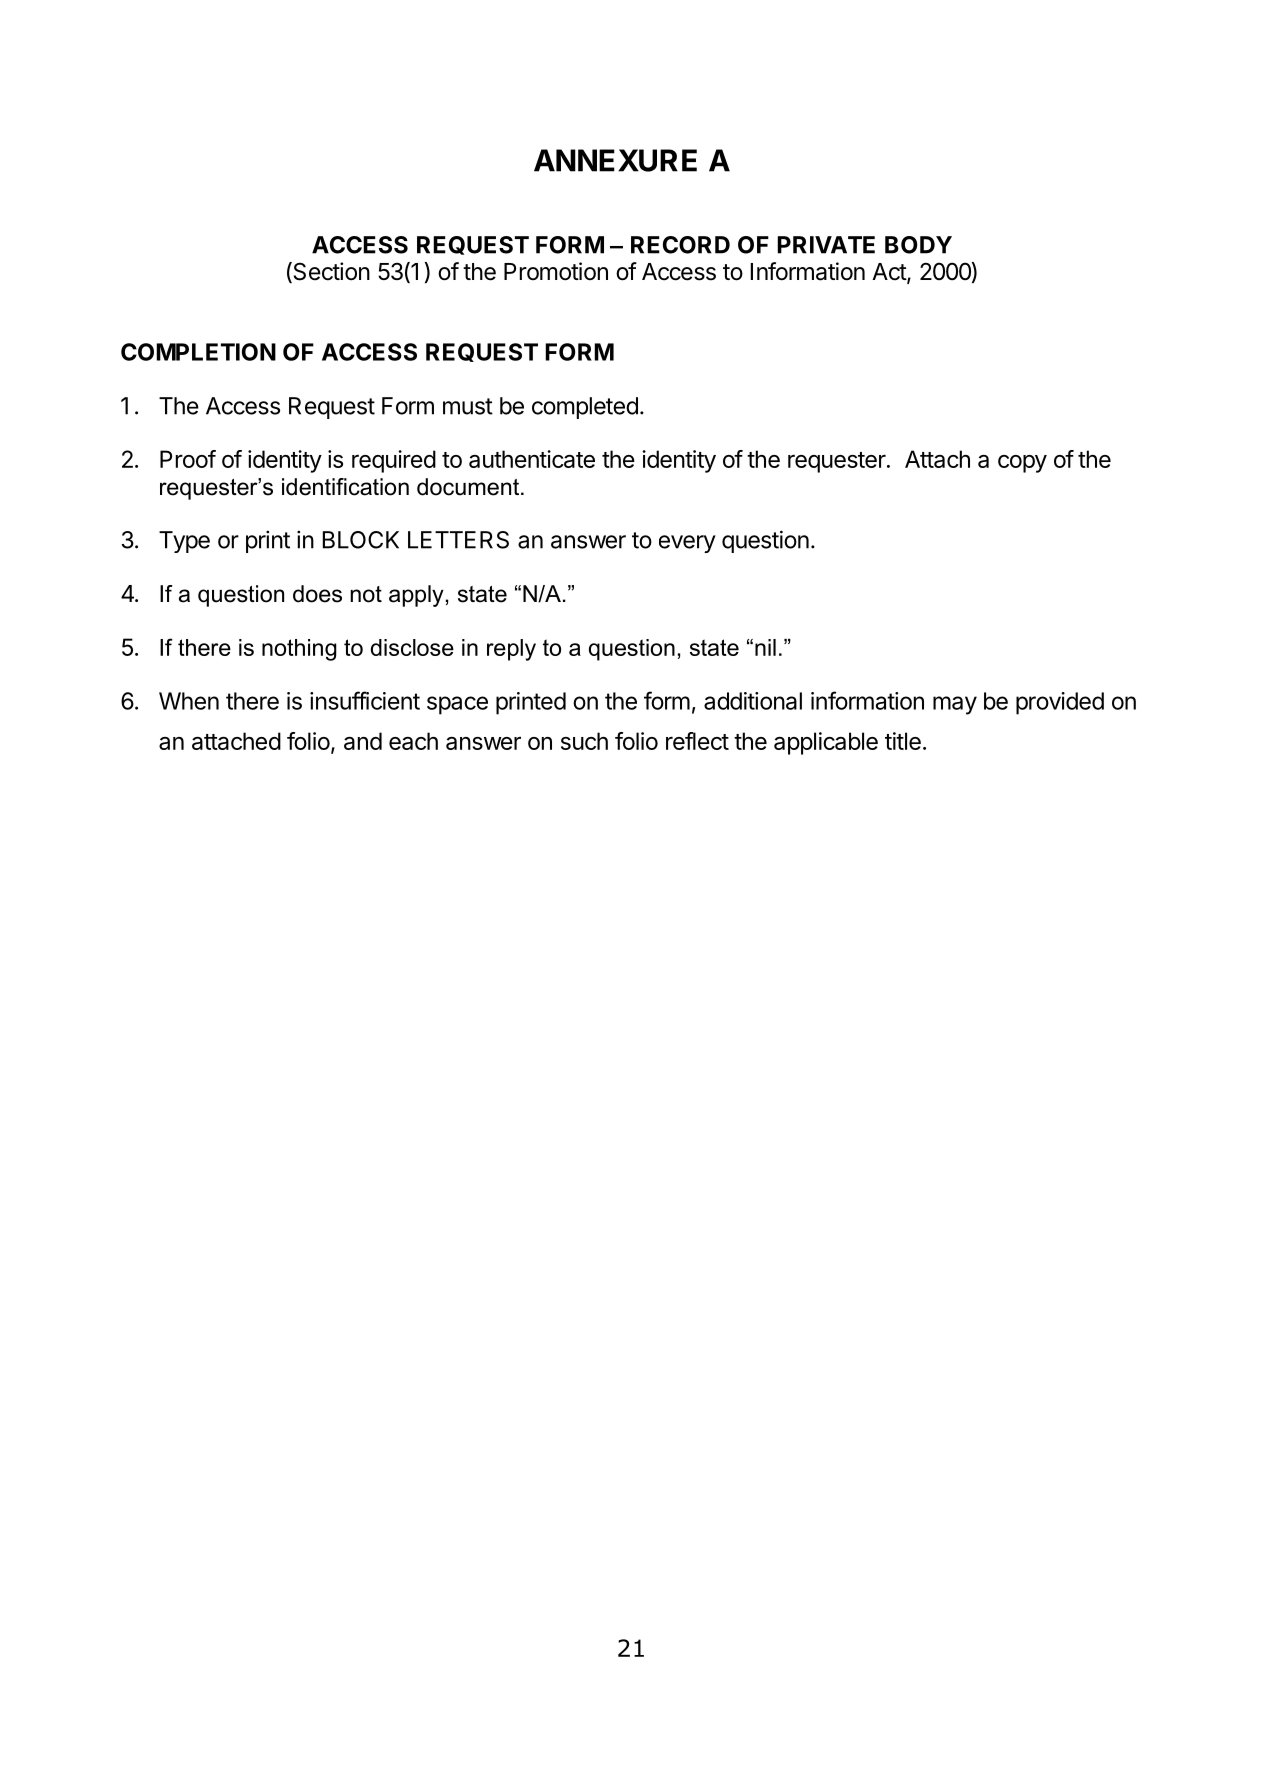  Describe the element at coordinates (511, 650) in the screenshot. I see `reply` at that location.
